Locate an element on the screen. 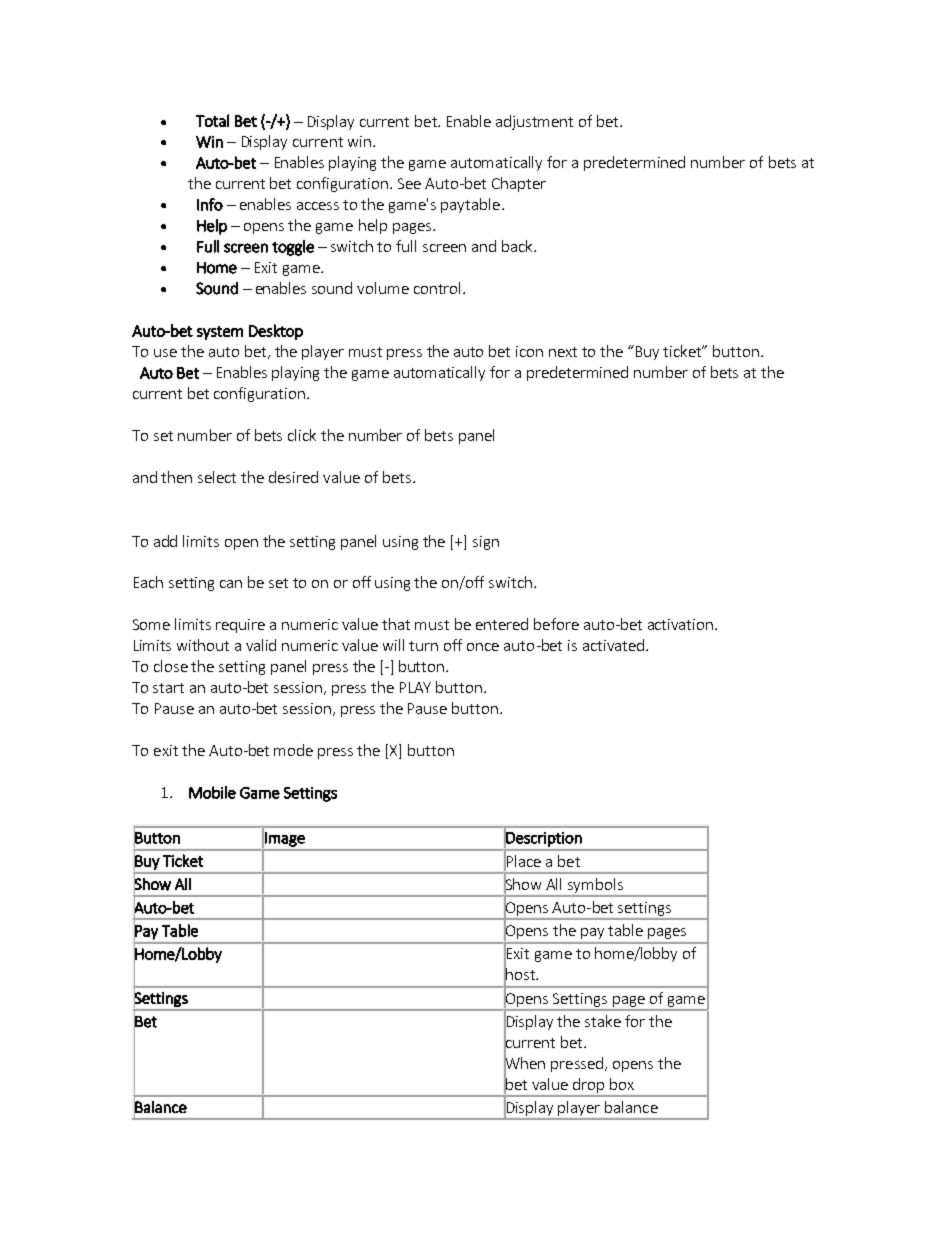 Image resolution: width=952 pixels, height=1233 pixels. Mobile is located at coordinates (212, 792).
